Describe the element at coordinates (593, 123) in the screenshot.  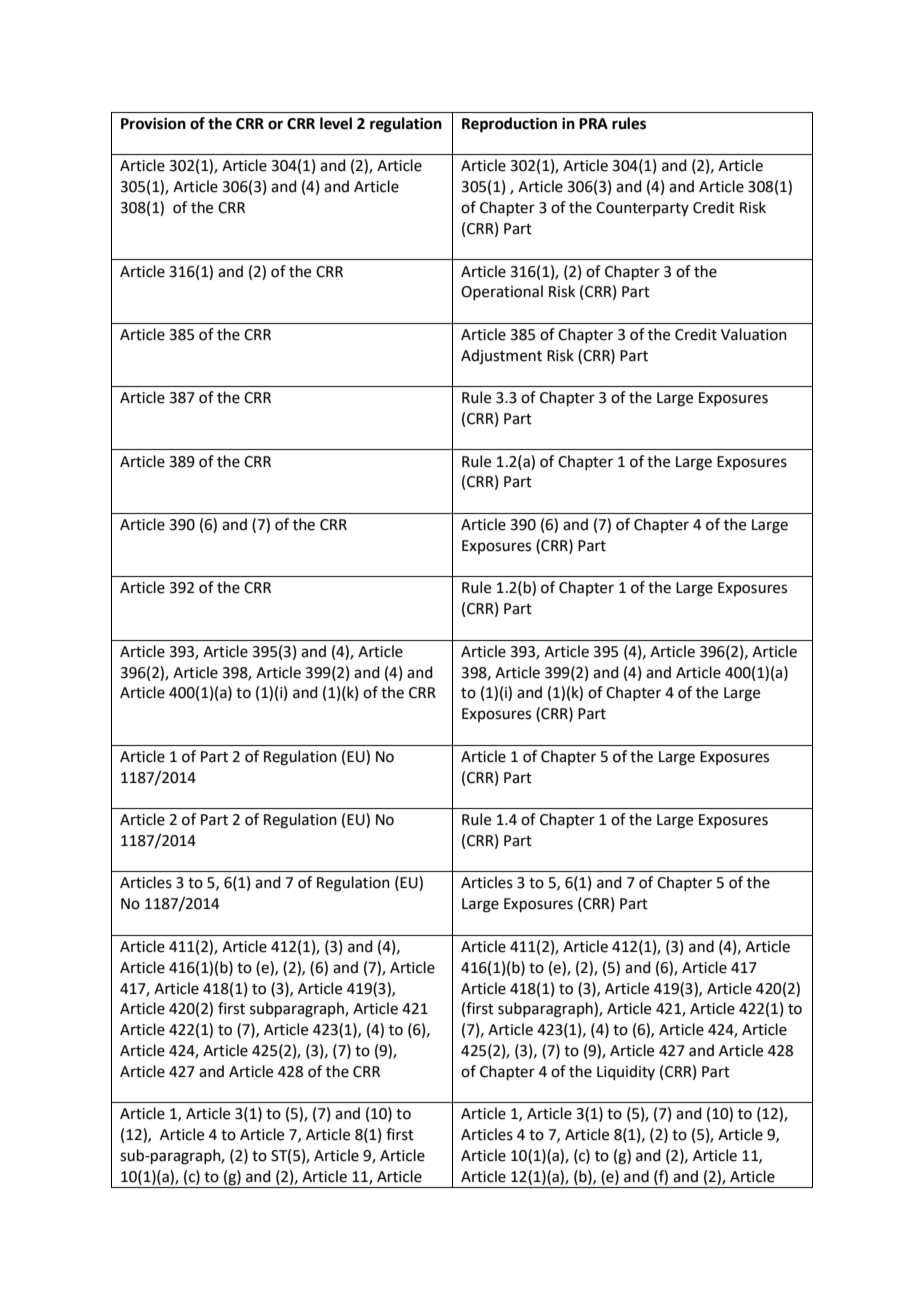
I see `PRA` at that location.
